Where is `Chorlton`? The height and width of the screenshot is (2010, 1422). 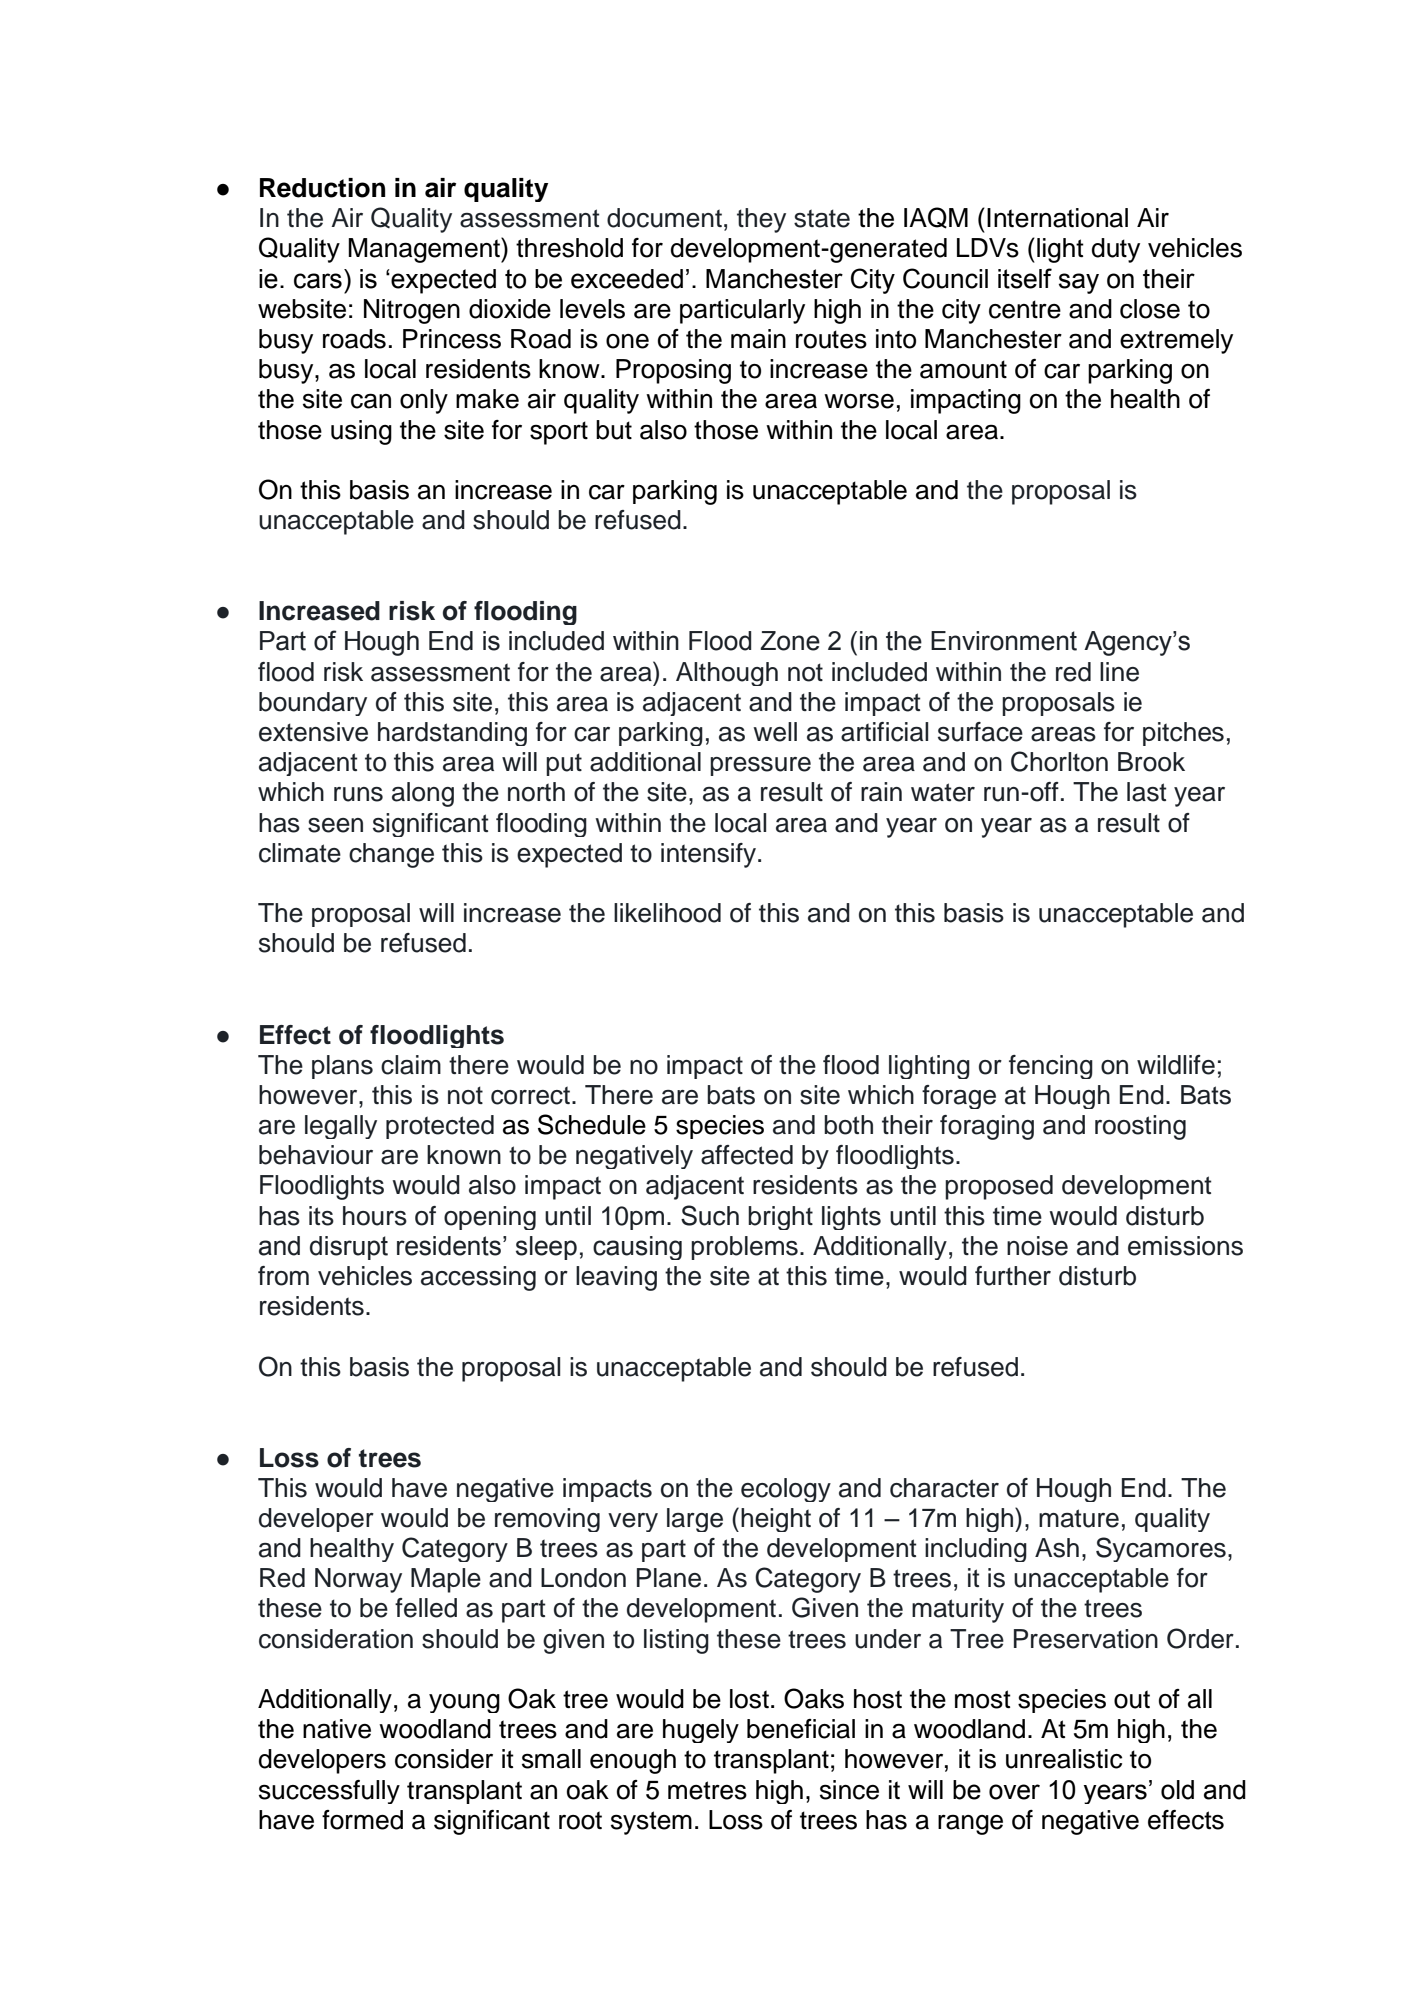
Chorlton is located at coordinates (1059, 761).
